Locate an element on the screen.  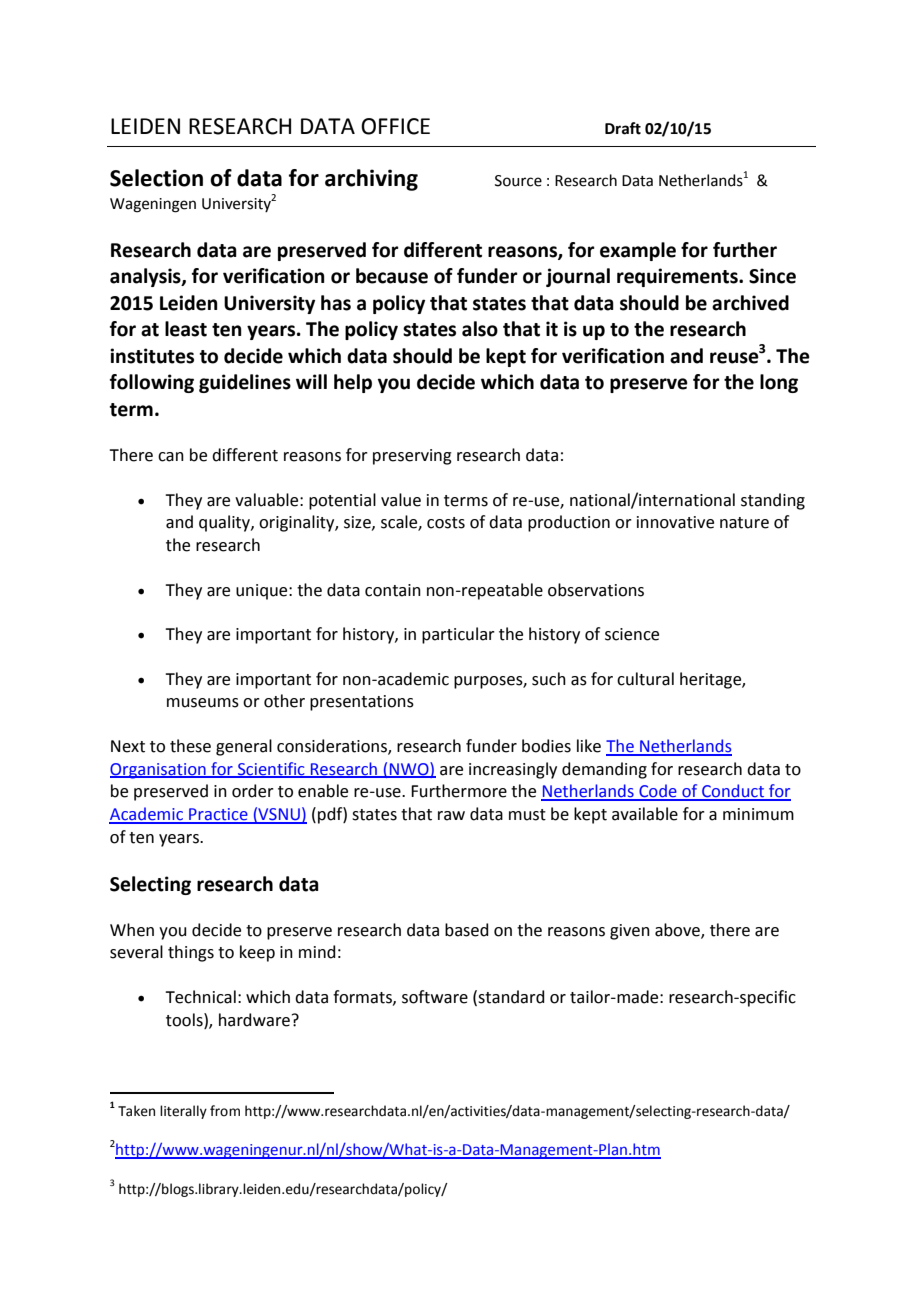
OFFICE is located at coordinates (395, 126).
